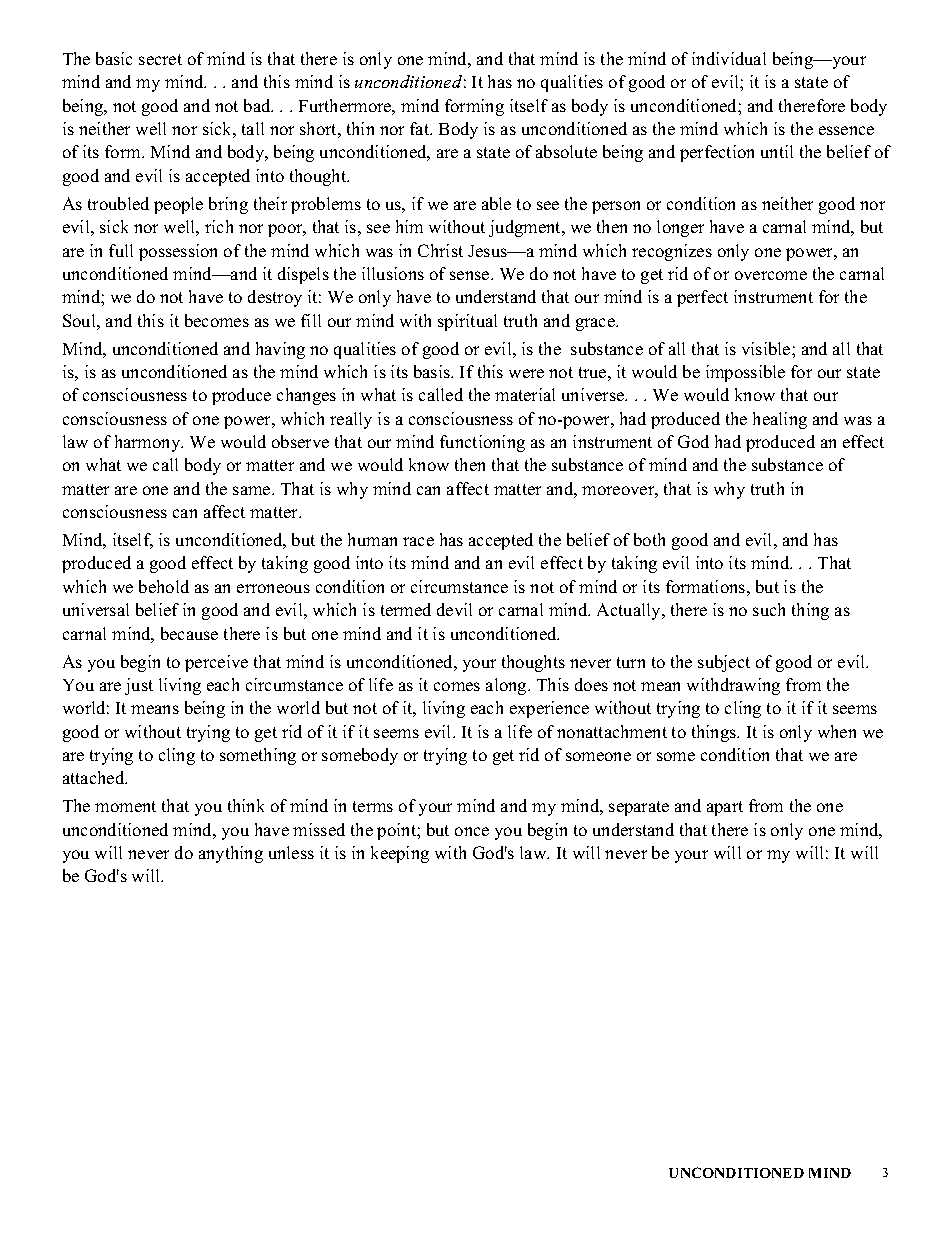  I want to click on visible, so click(767, 348).
